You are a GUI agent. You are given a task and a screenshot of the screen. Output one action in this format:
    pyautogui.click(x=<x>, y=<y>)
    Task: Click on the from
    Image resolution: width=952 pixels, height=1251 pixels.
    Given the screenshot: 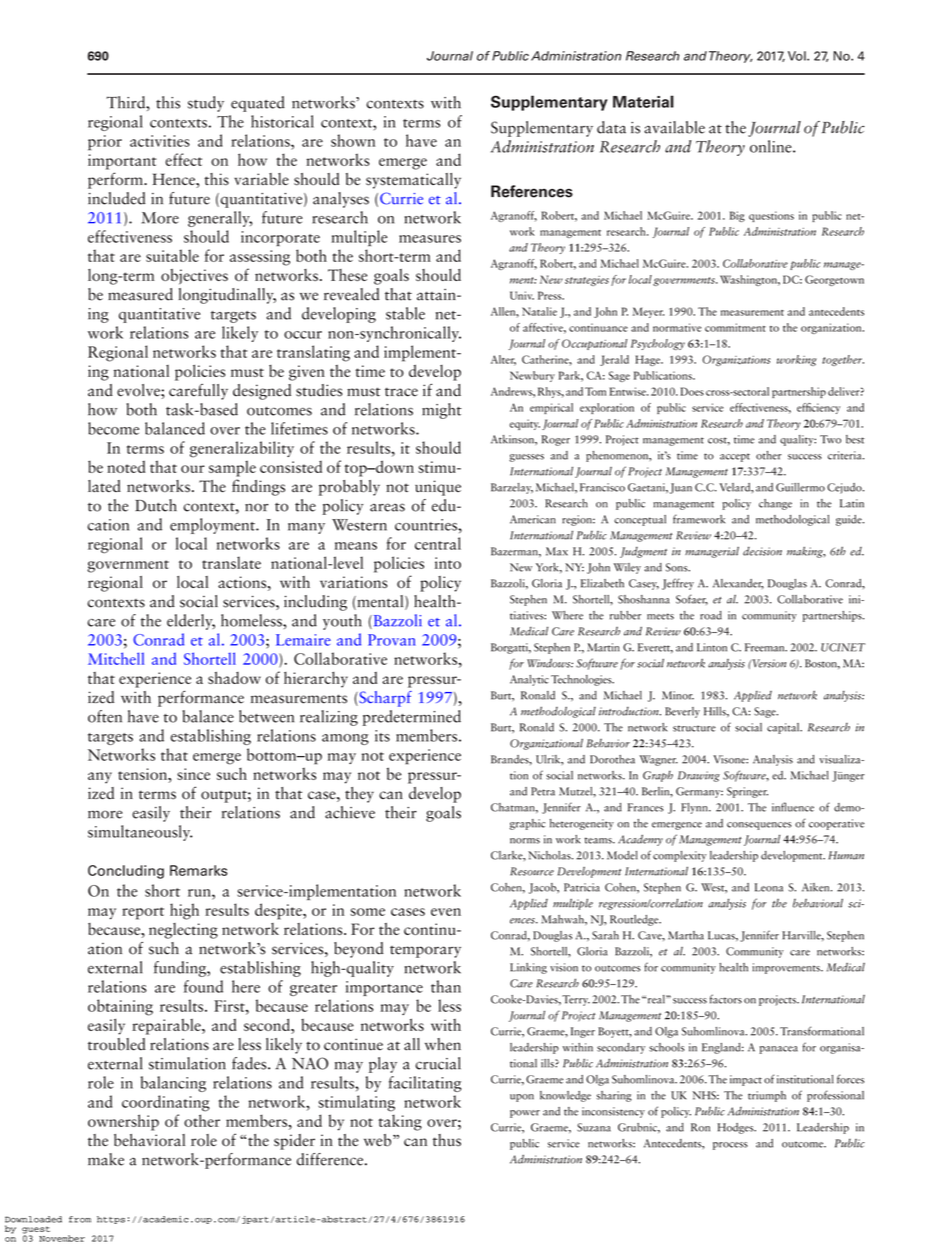 What is the action you would take?
    pyautogui.click(x=80, y=1219)
